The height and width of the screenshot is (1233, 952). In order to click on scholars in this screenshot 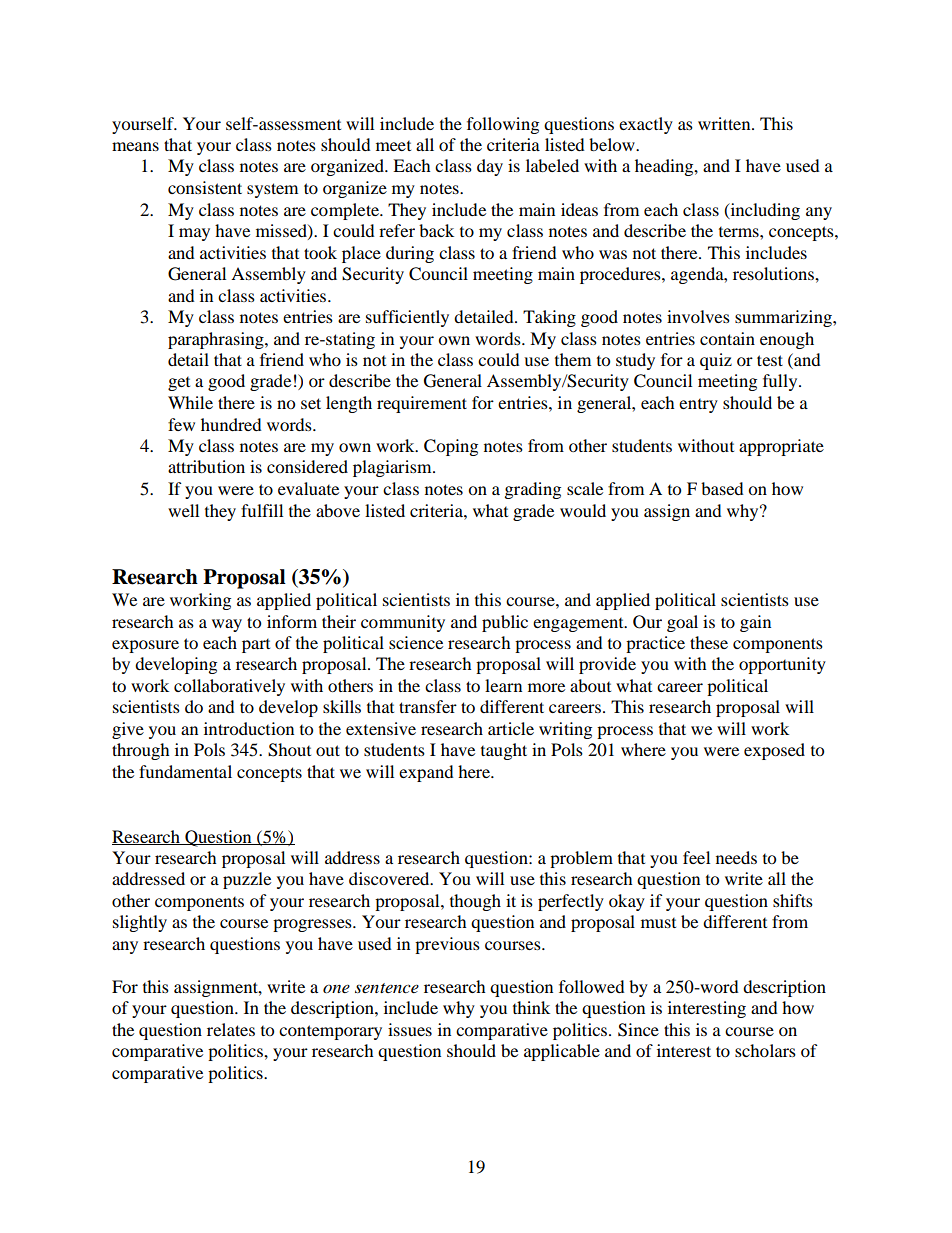, I will do `click(765, 1050)`.
